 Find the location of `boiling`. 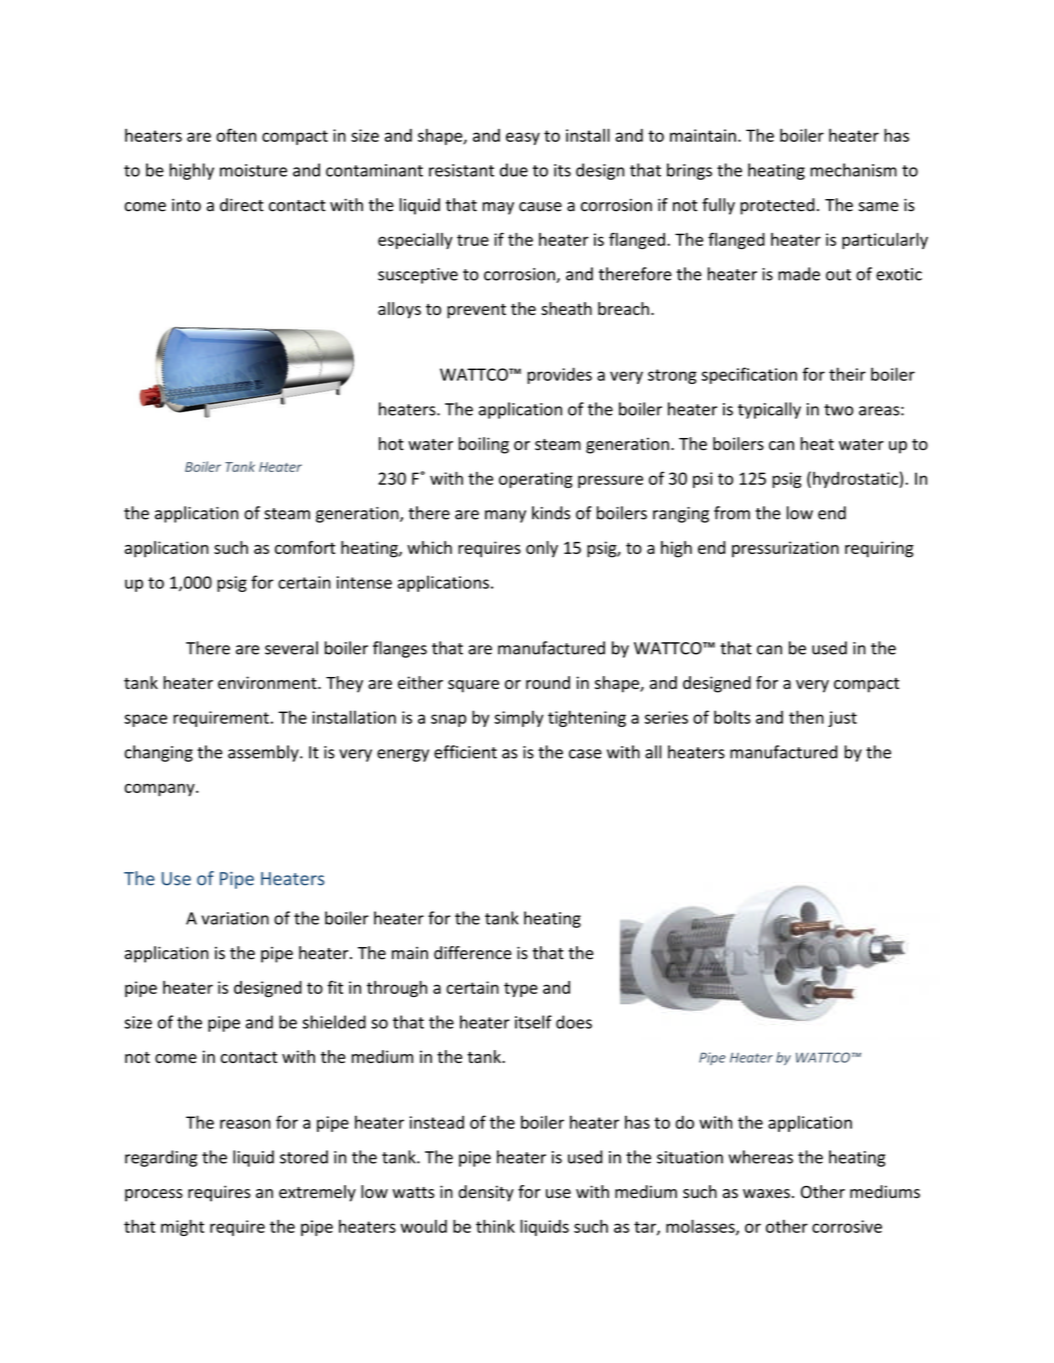

boiling is located at coordinates (484, 445).
